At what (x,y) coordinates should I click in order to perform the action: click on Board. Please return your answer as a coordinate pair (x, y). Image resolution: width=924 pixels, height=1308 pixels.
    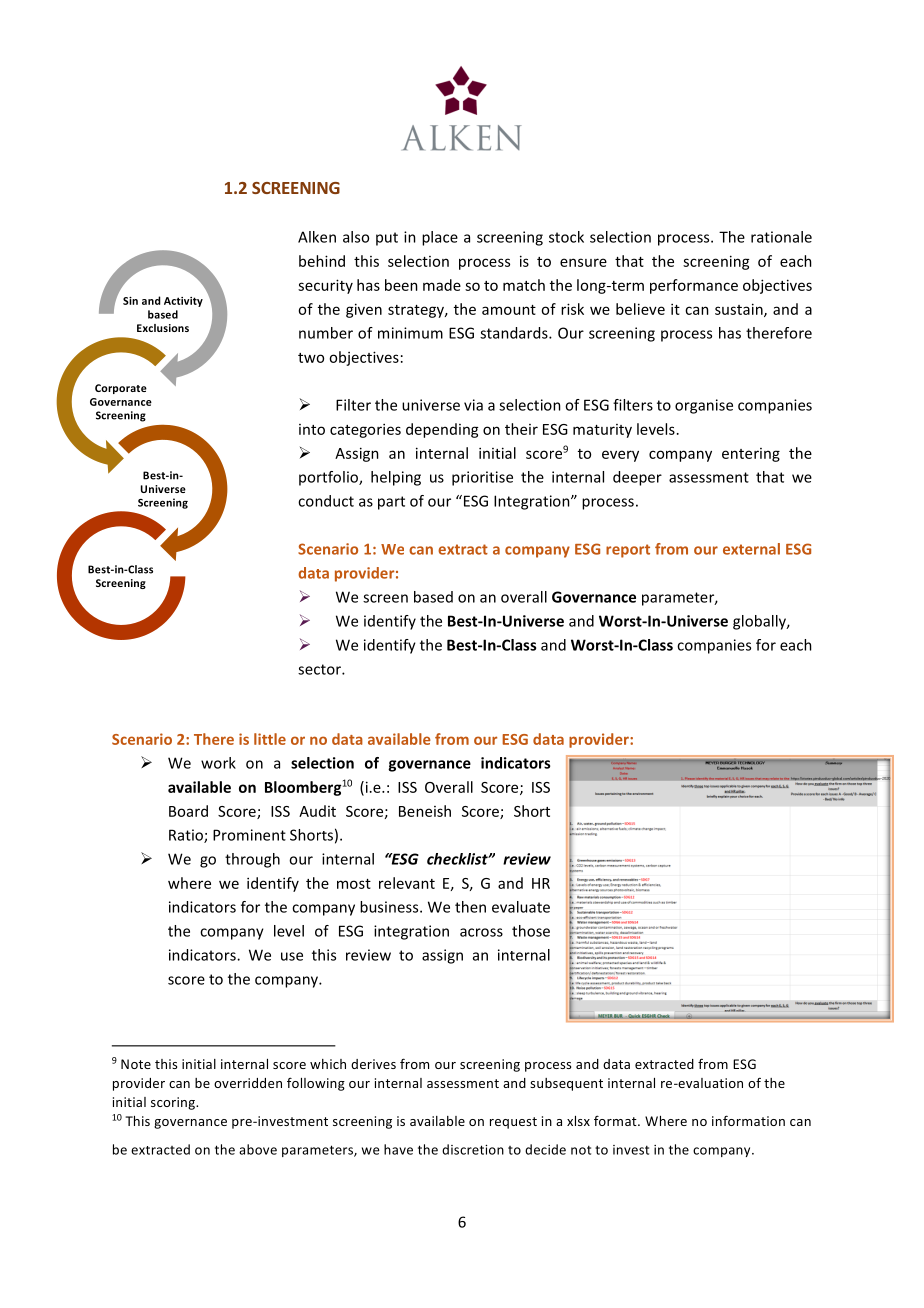
    Looking at the image, I should click on (188, 811).
